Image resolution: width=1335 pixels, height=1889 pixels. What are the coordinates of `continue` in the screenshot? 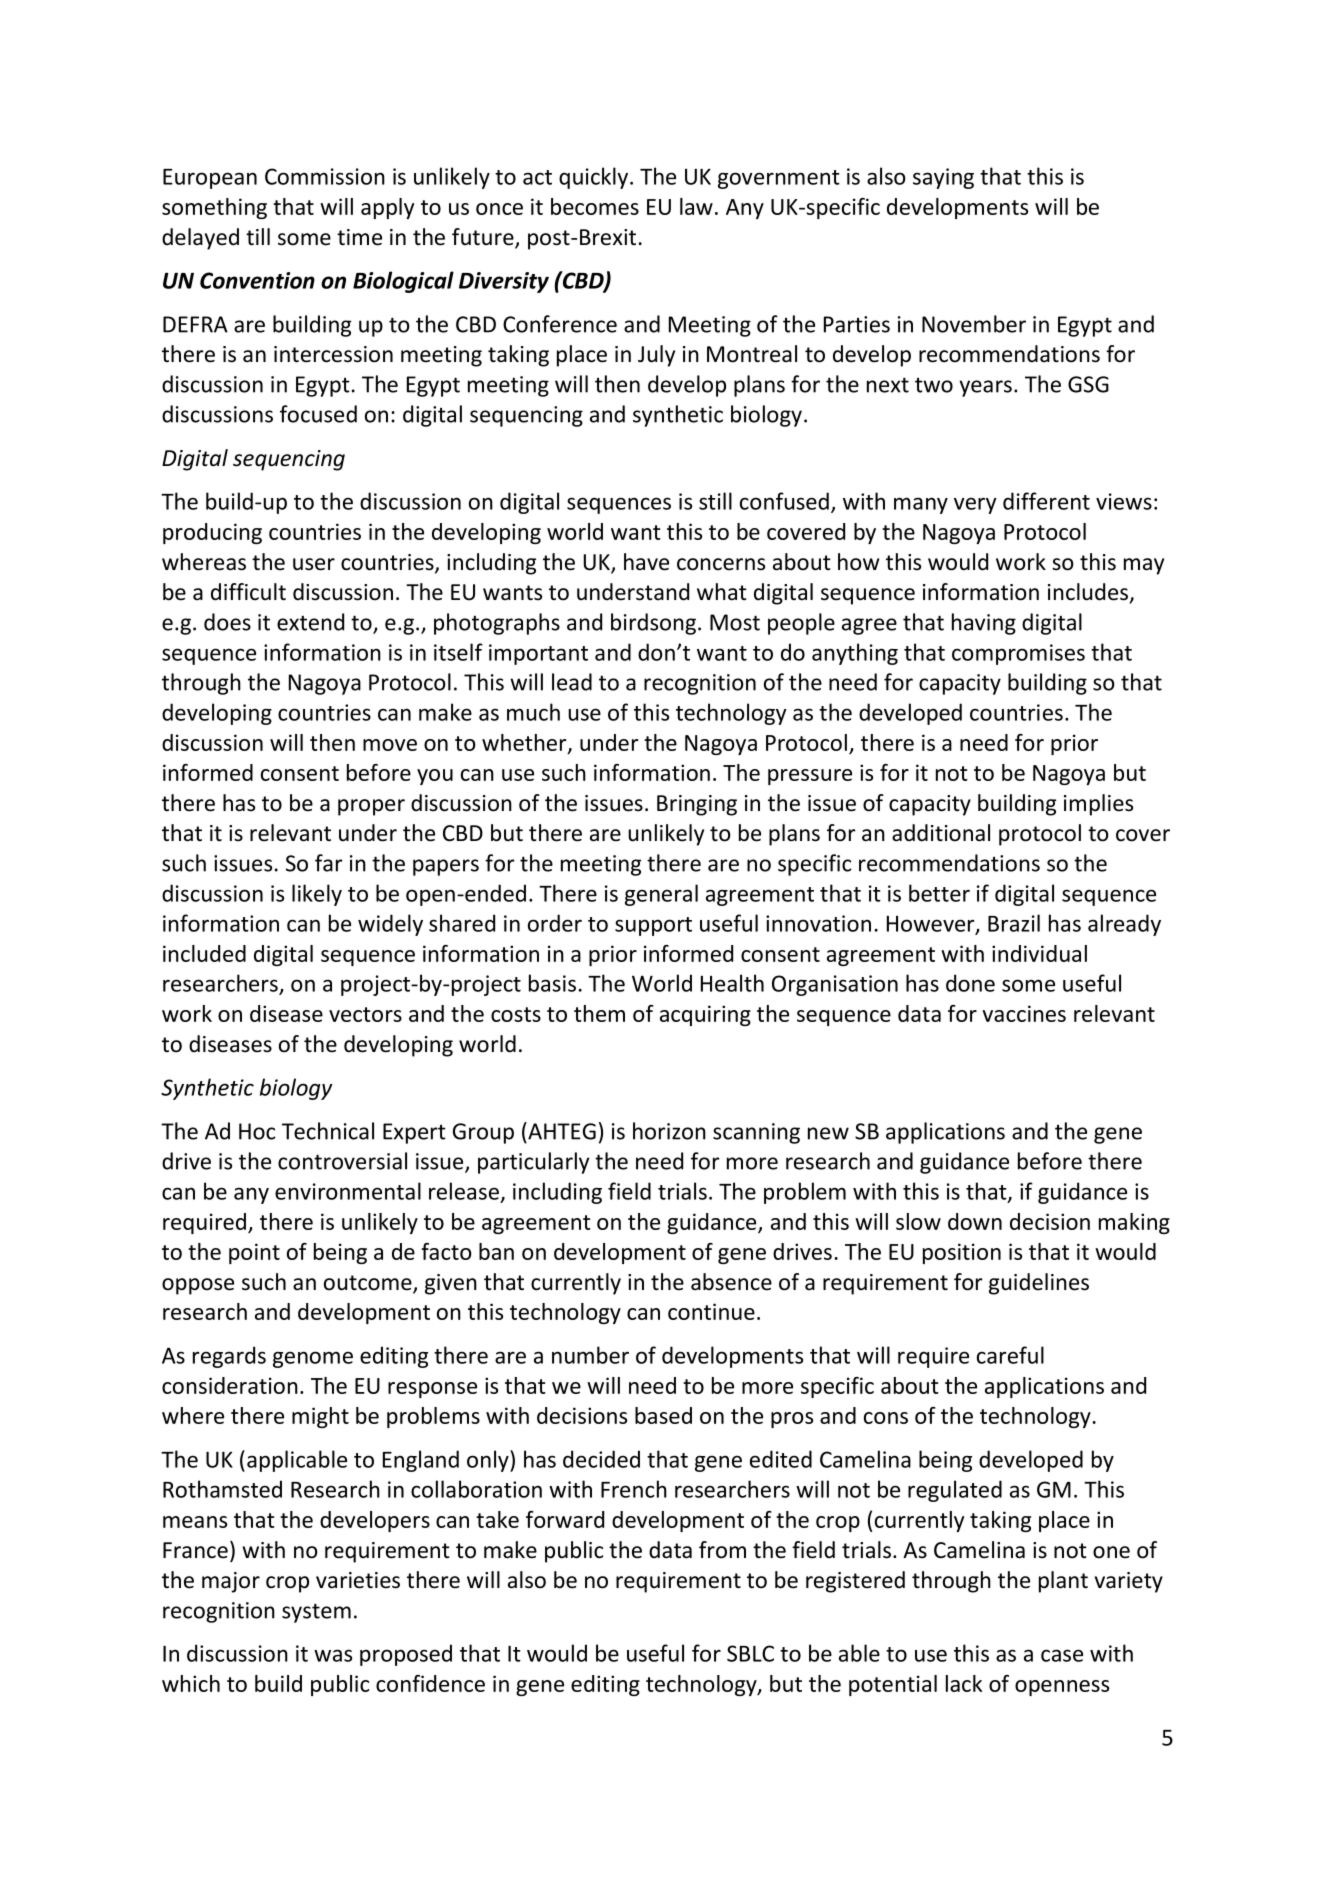 It's located at (711, 1311).
